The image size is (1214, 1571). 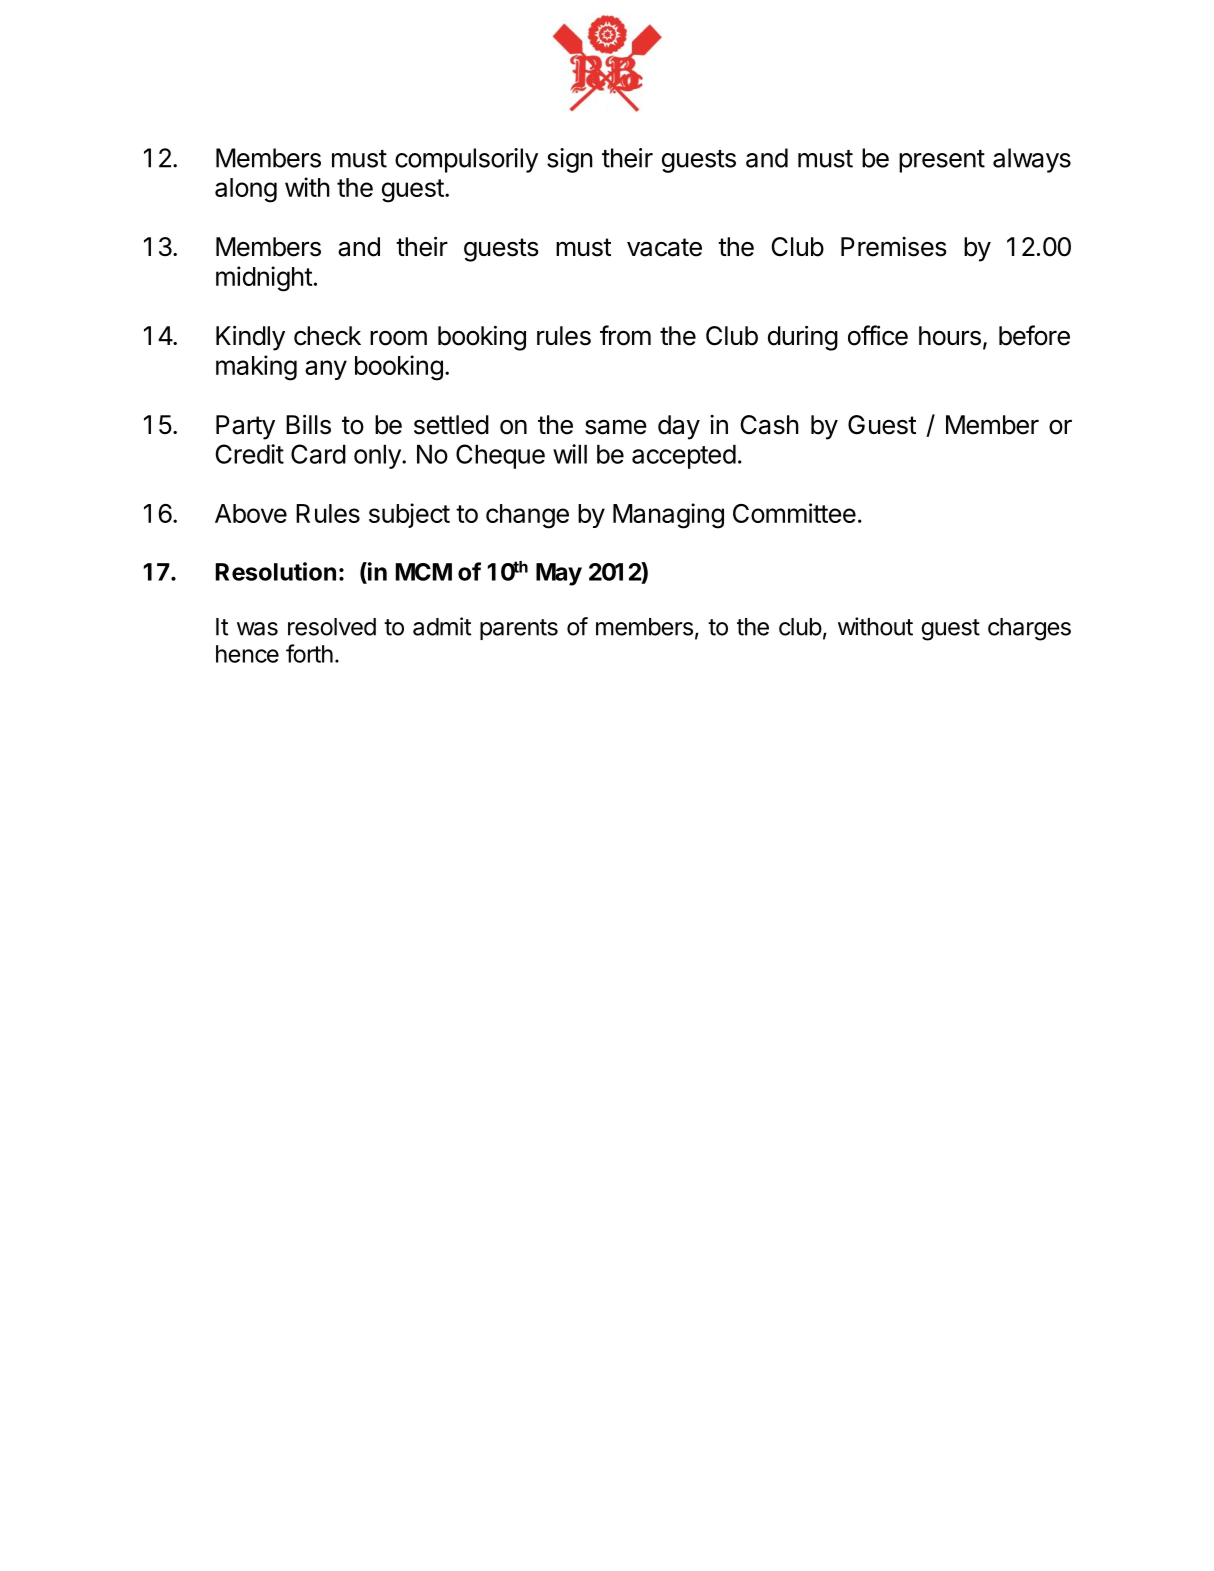 What do you see at coordinates (942, 161) in the screenshot?
I see `present` at bounding box center [942, 161].
